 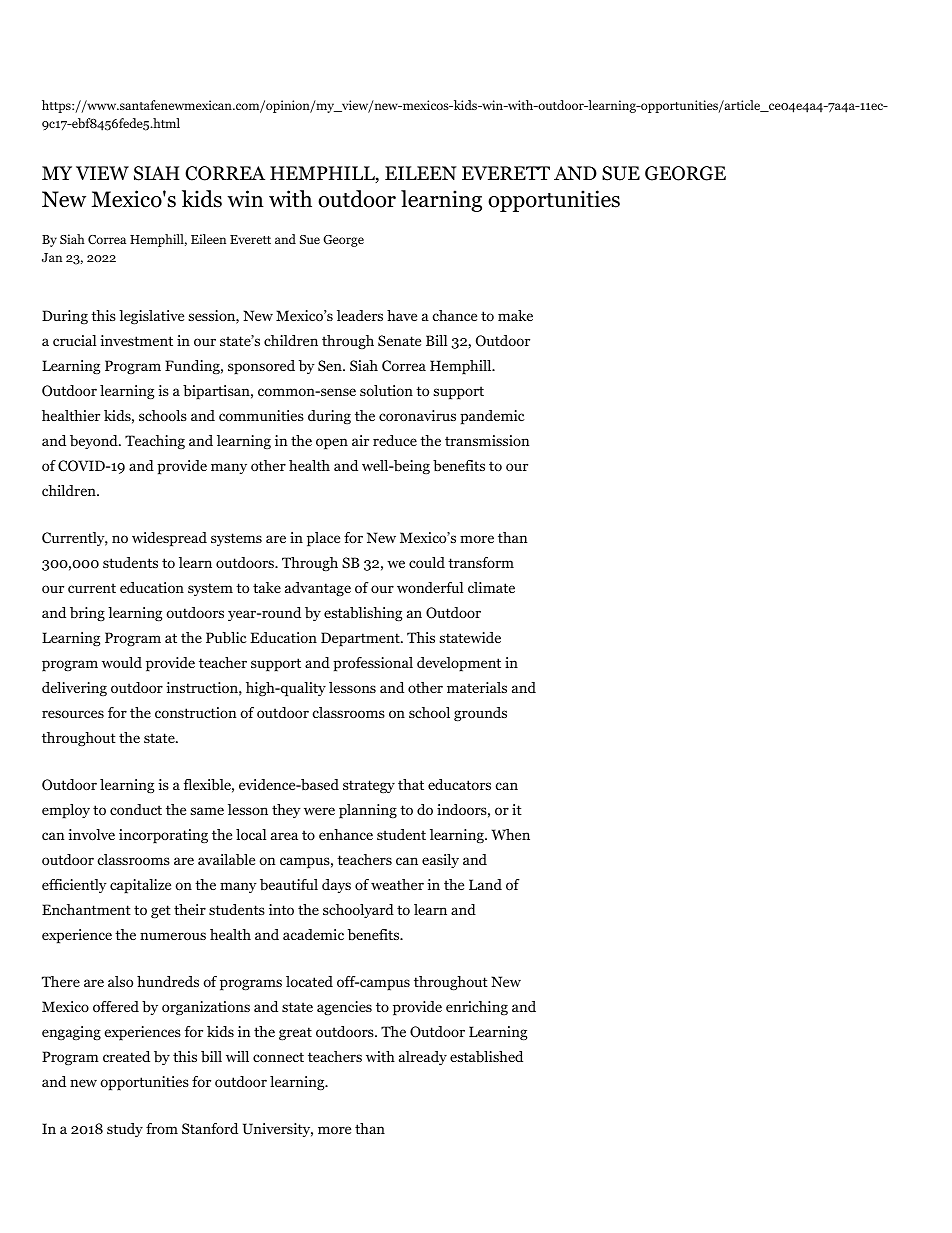 What do you see at coordinates (454, 315) in the screenshot?
I see `chance` at bounding box center [454, 315].
